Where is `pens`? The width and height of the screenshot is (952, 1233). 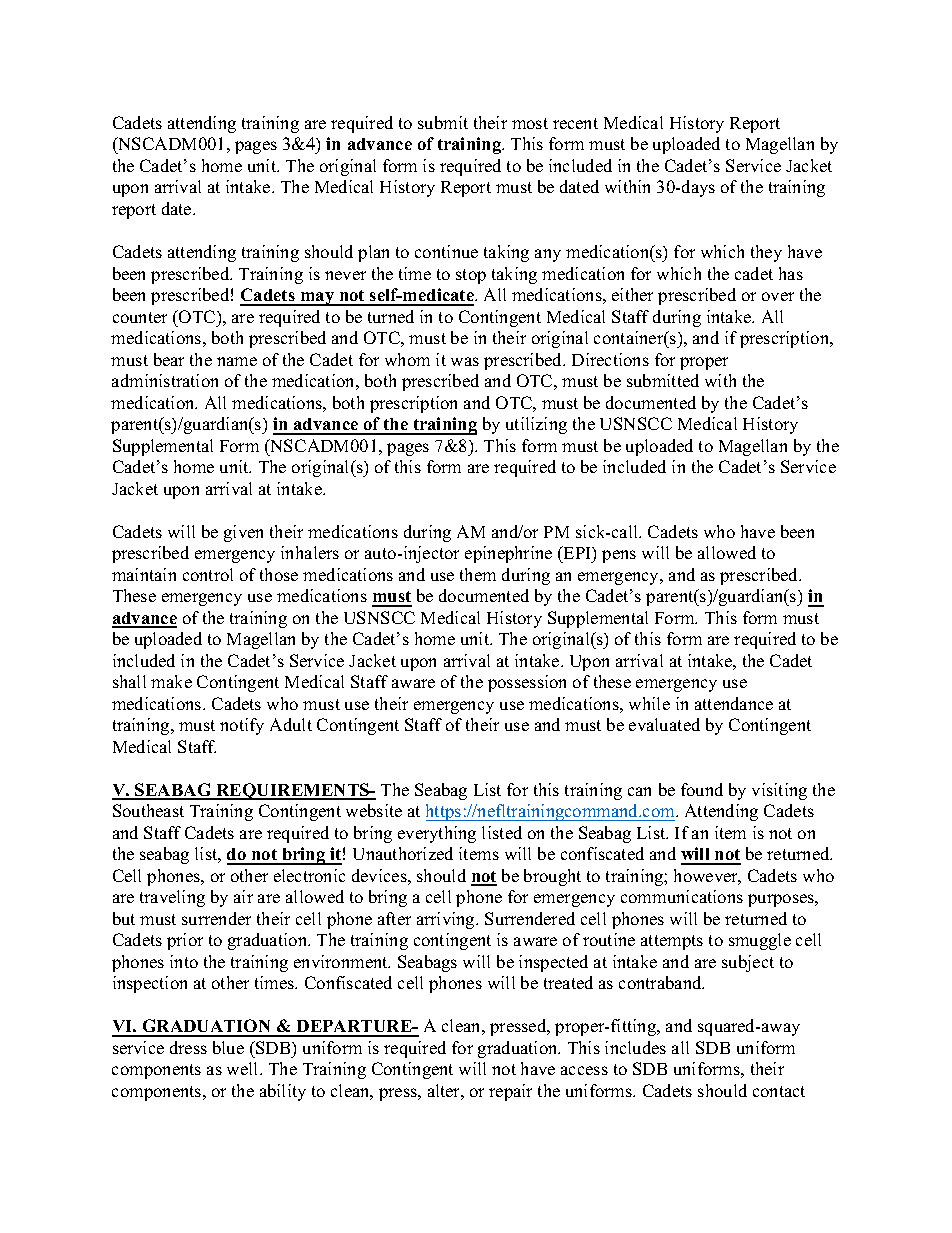 pens is located at coordinates (619, 556).
